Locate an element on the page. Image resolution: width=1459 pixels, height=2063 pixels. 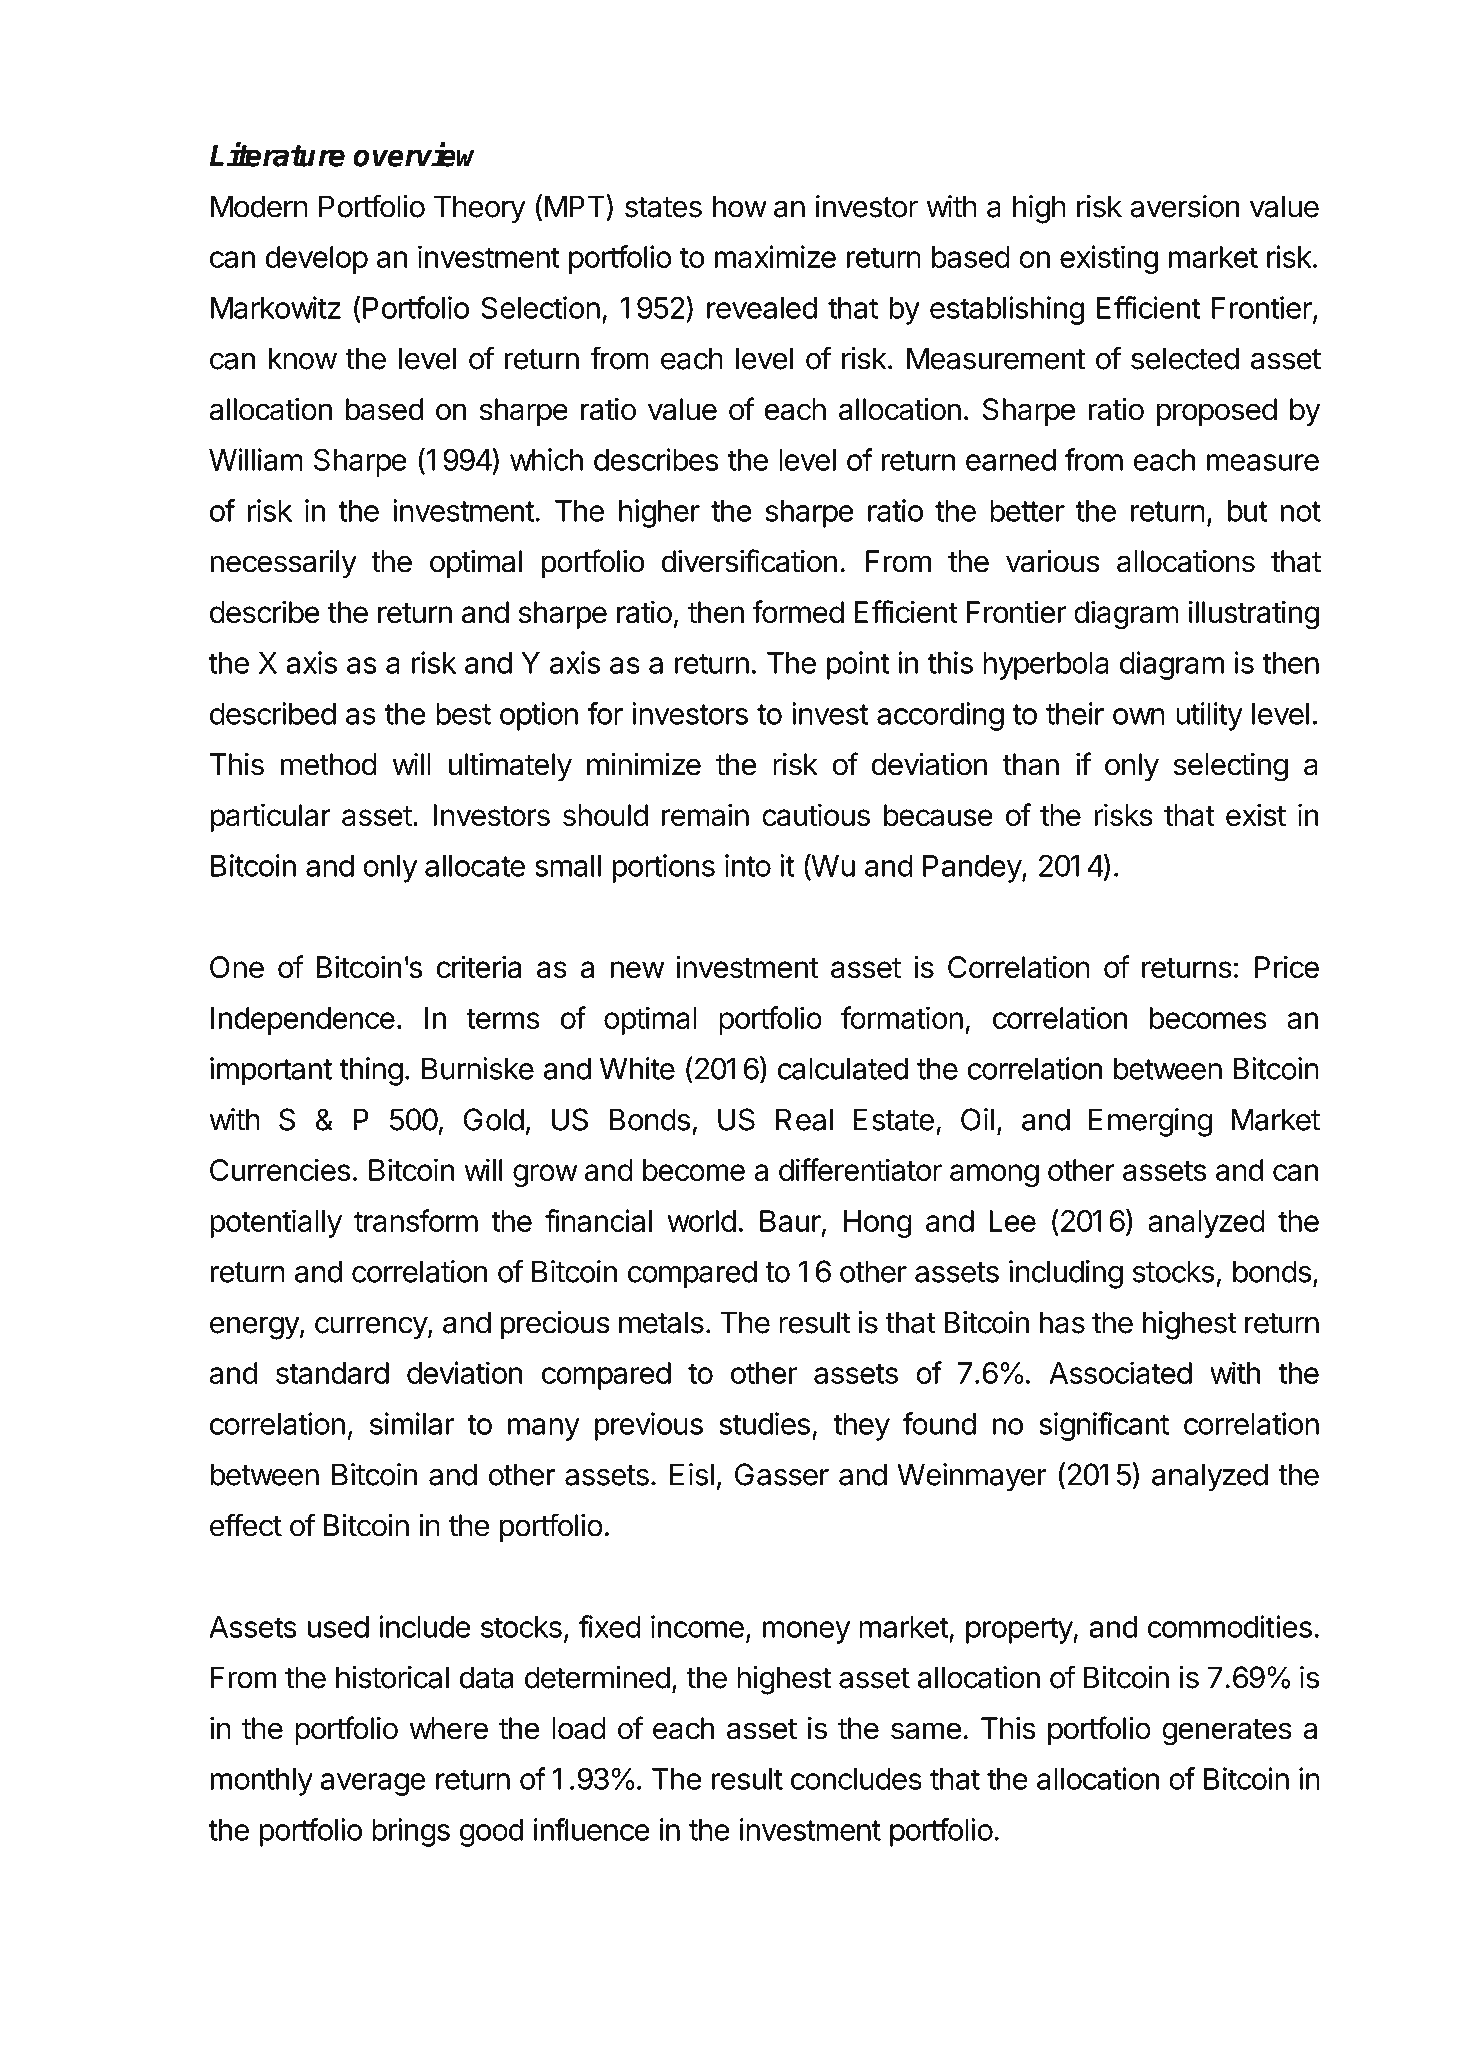
calculated is located at coordinates (843, 1069).
